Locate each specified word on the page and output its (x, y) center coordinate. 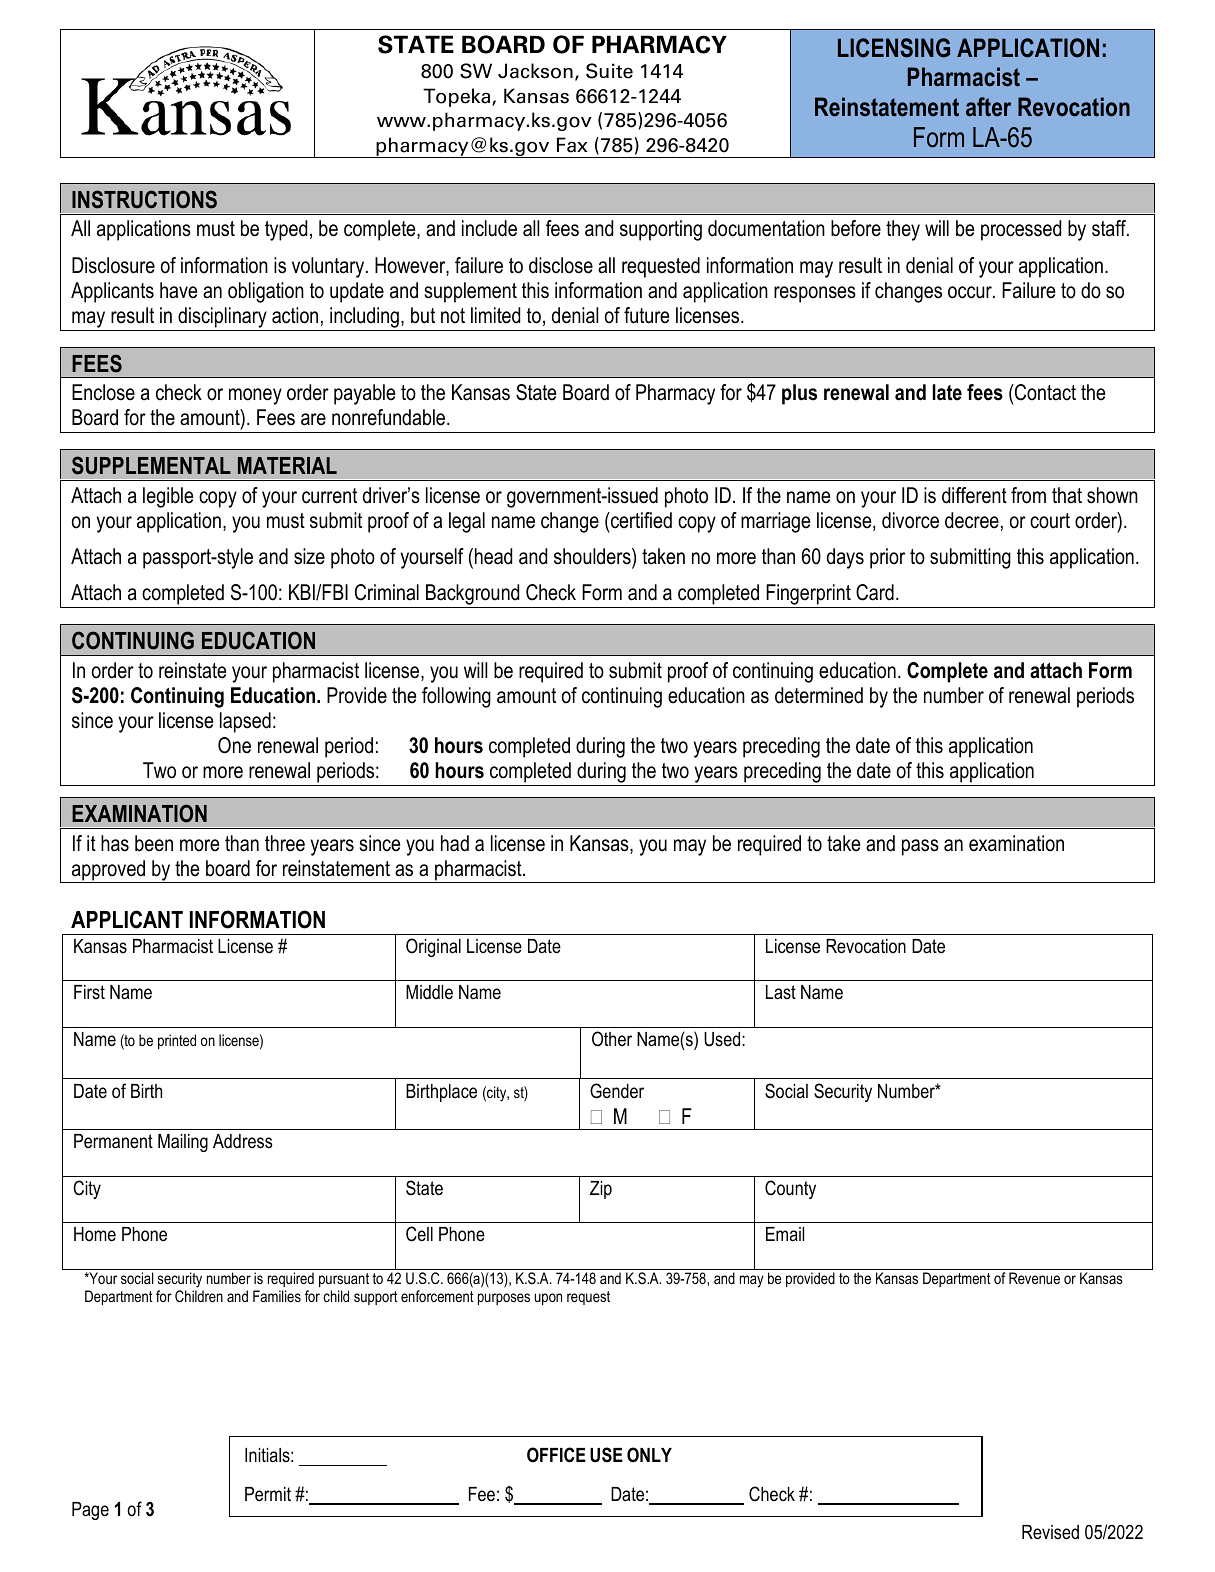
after (988, 107)
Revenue (1034, 1278)
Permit (268, 1494)
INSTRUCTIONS (144, 199)
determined (819, 695)
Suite (609, 71)
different (974, 495)
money (255, 396)
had (455, 843)
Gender (617, 1091)
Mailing (183, 1143)
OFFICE (556, 1455)
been (154, 843)
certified (640, 520)
